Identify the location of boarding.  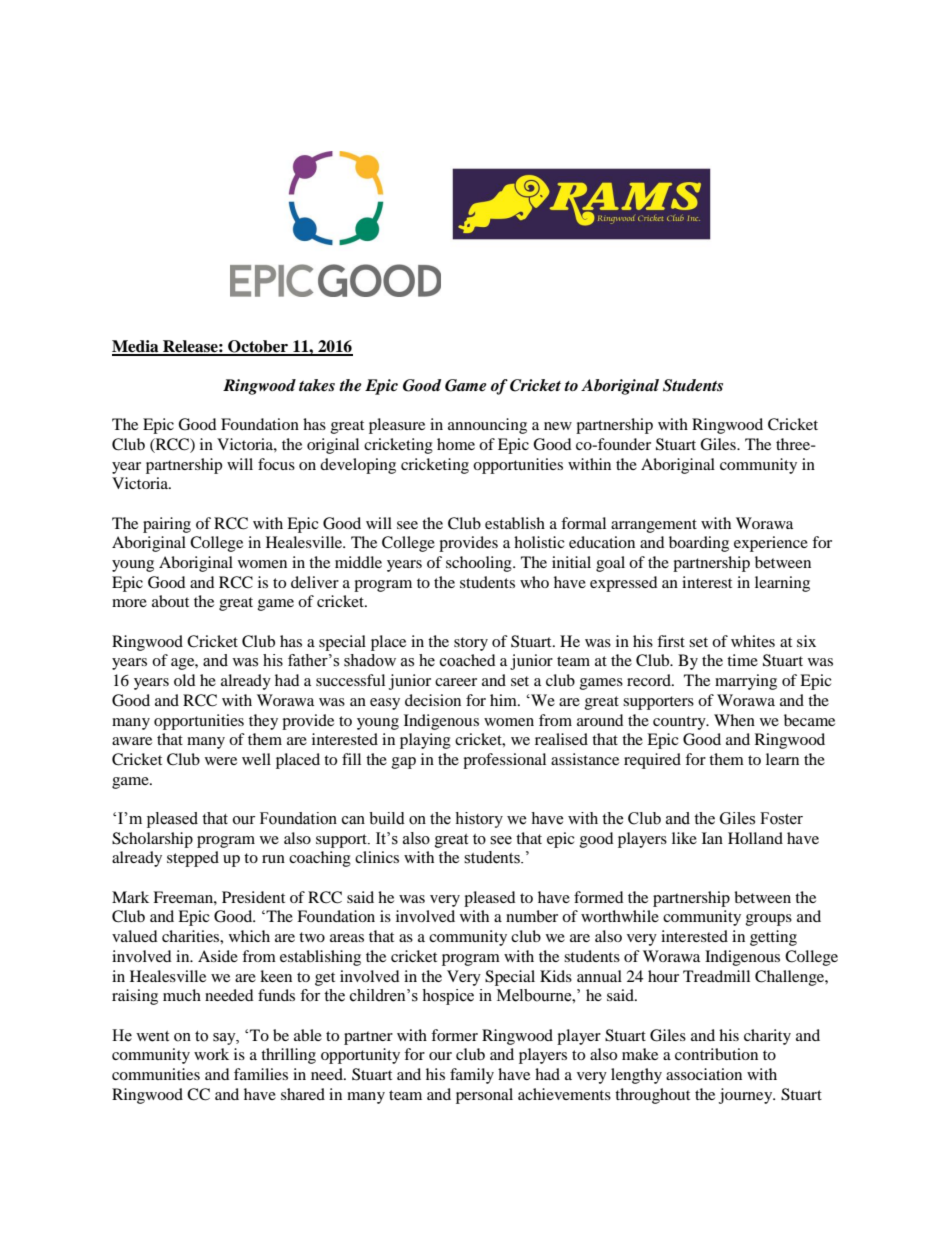
(699, 544).
